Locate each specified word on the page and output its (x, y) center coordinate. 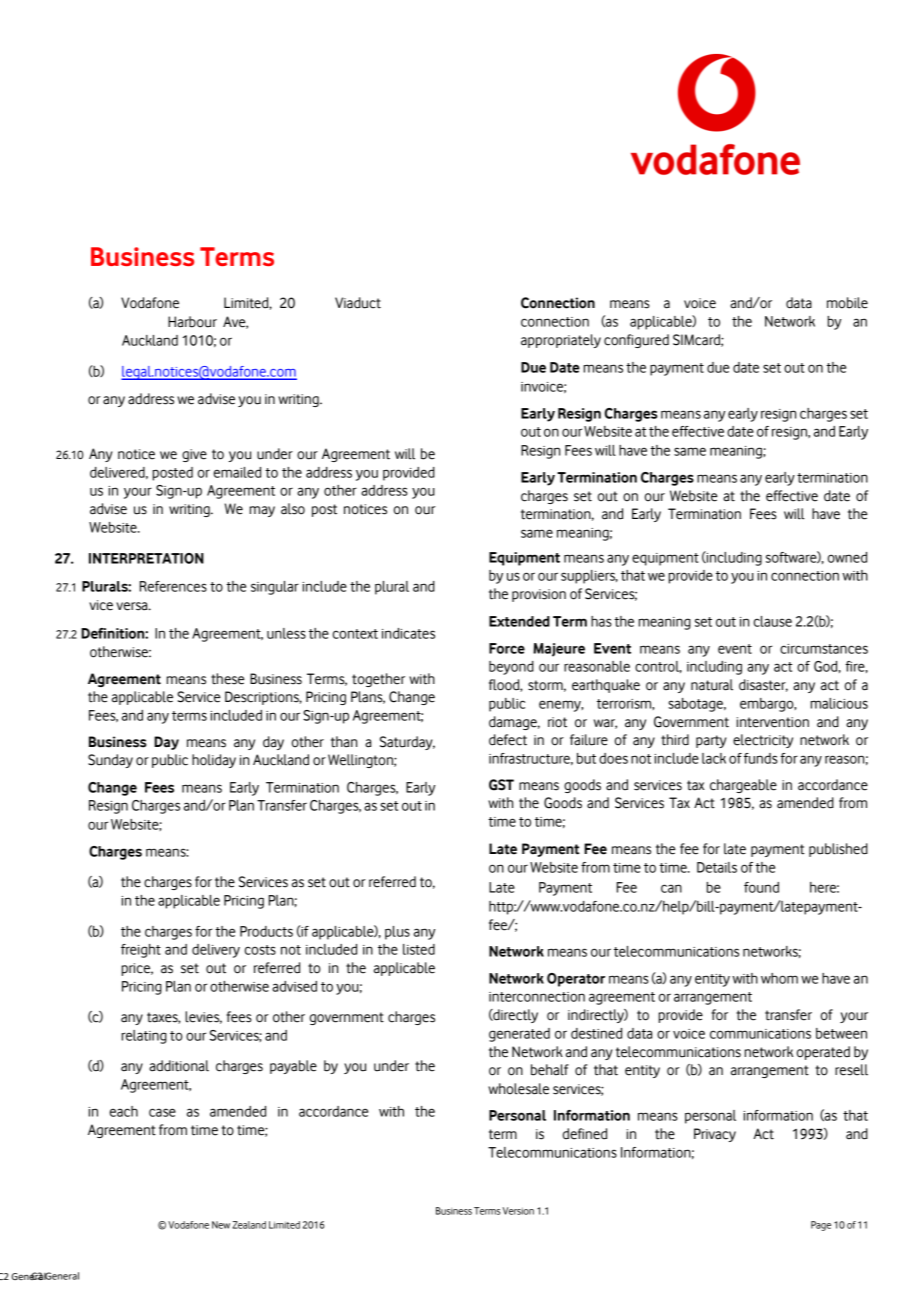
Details (717, 867)
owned (847, 557)
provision (539, 595)
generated (519, 1035)
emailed (237, 472)
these (228, 679)
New (221, 1225)
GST (501, 785)
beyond (511, 668)
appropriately (561, 341)
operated (823, 1053)
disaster (763, 685)
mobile (847, 303)
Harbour (192, 322)
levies (203, 1017)
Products (266, 931)
